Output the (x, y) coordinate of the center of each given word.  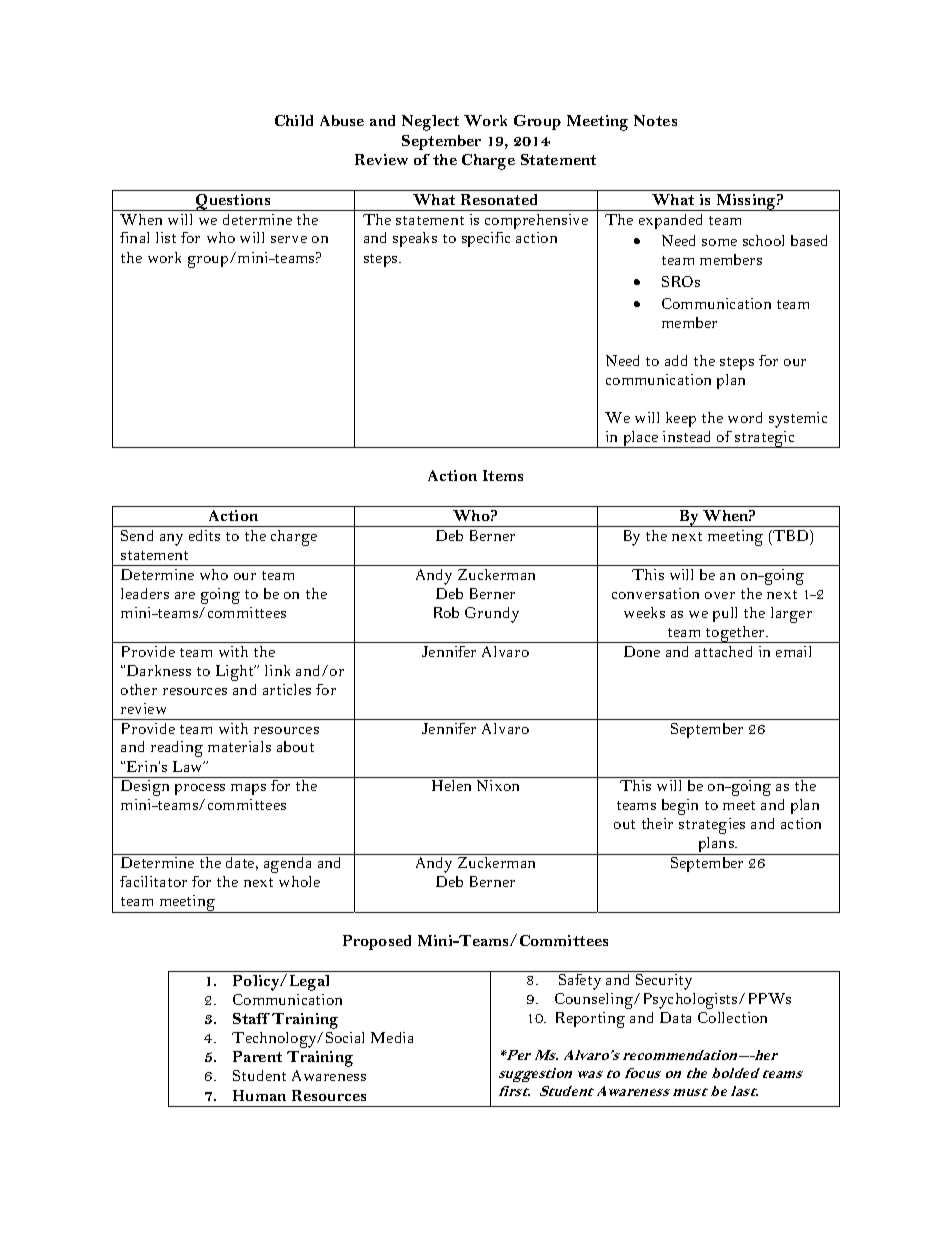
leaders (145, 593)
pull (725, 614)
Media (392, 1037)
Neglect (430, 123)
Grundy (492, 615)
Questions (233, 202)
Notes (655, 120)
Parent (257, 1056)
